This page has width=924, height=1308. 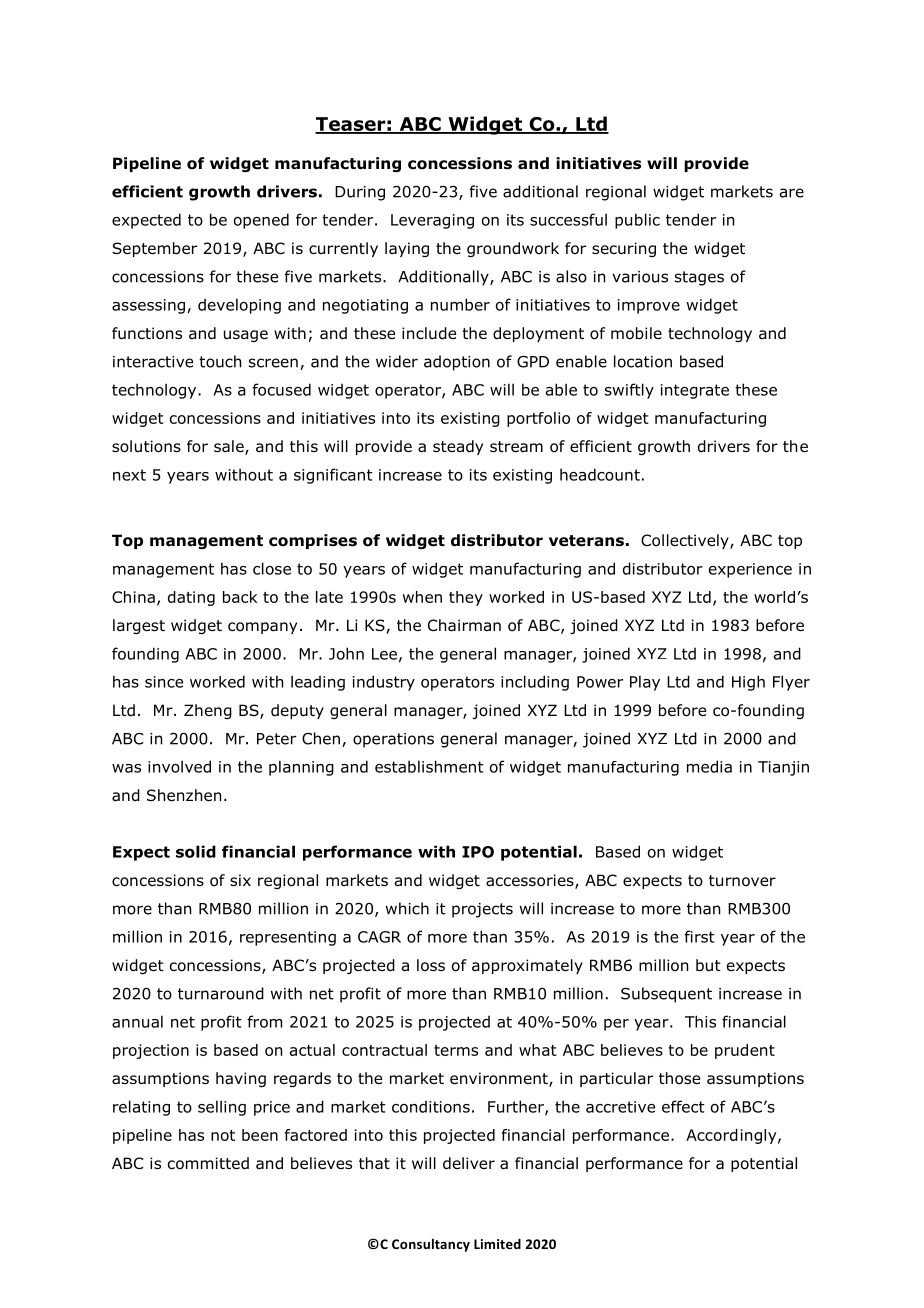 What do you see at coordinates (699, 936) in the page?
I see `first` at bounding box center [699, 936].
